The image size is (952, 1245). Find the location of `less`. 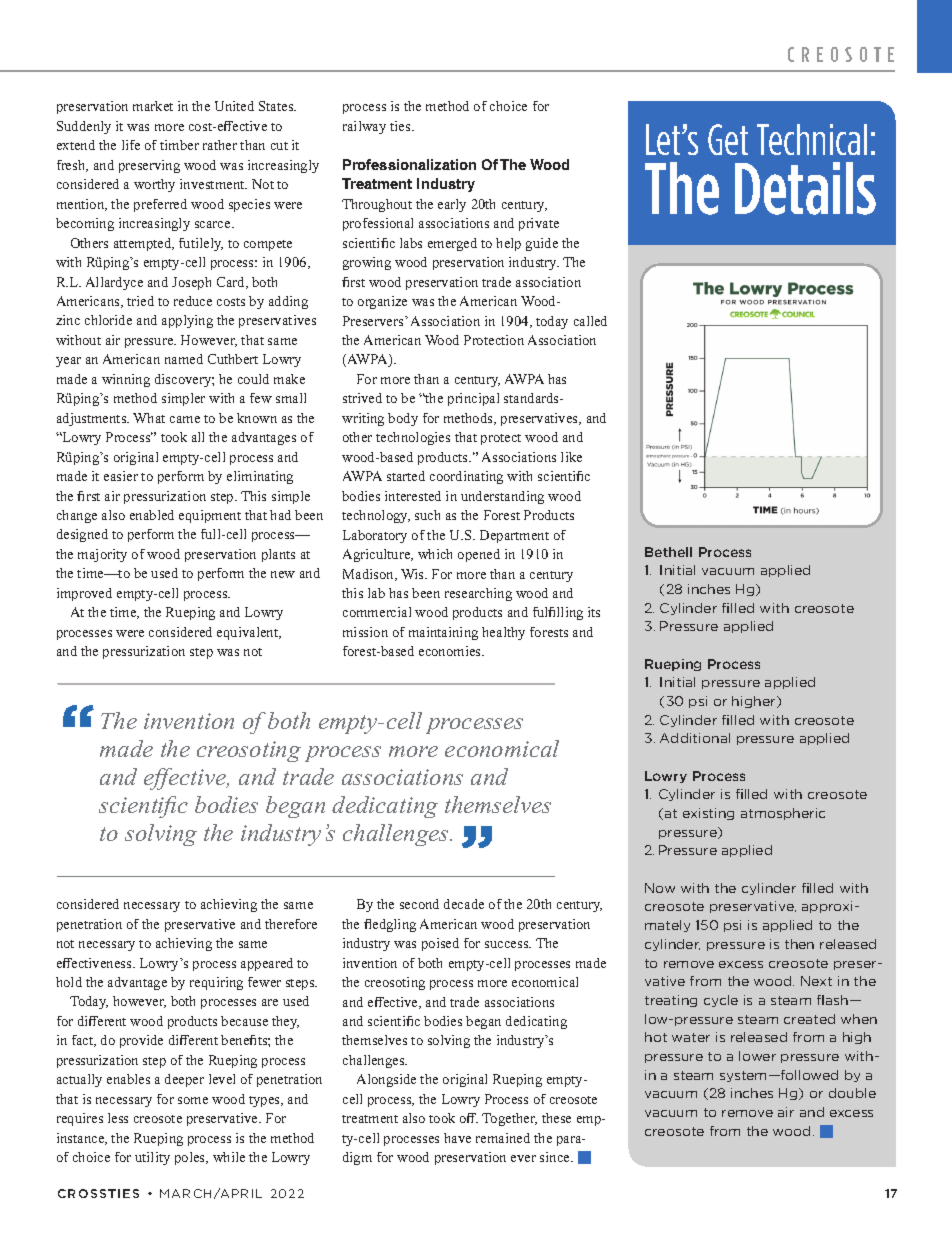

less is located at coordinates (118, 1118).
